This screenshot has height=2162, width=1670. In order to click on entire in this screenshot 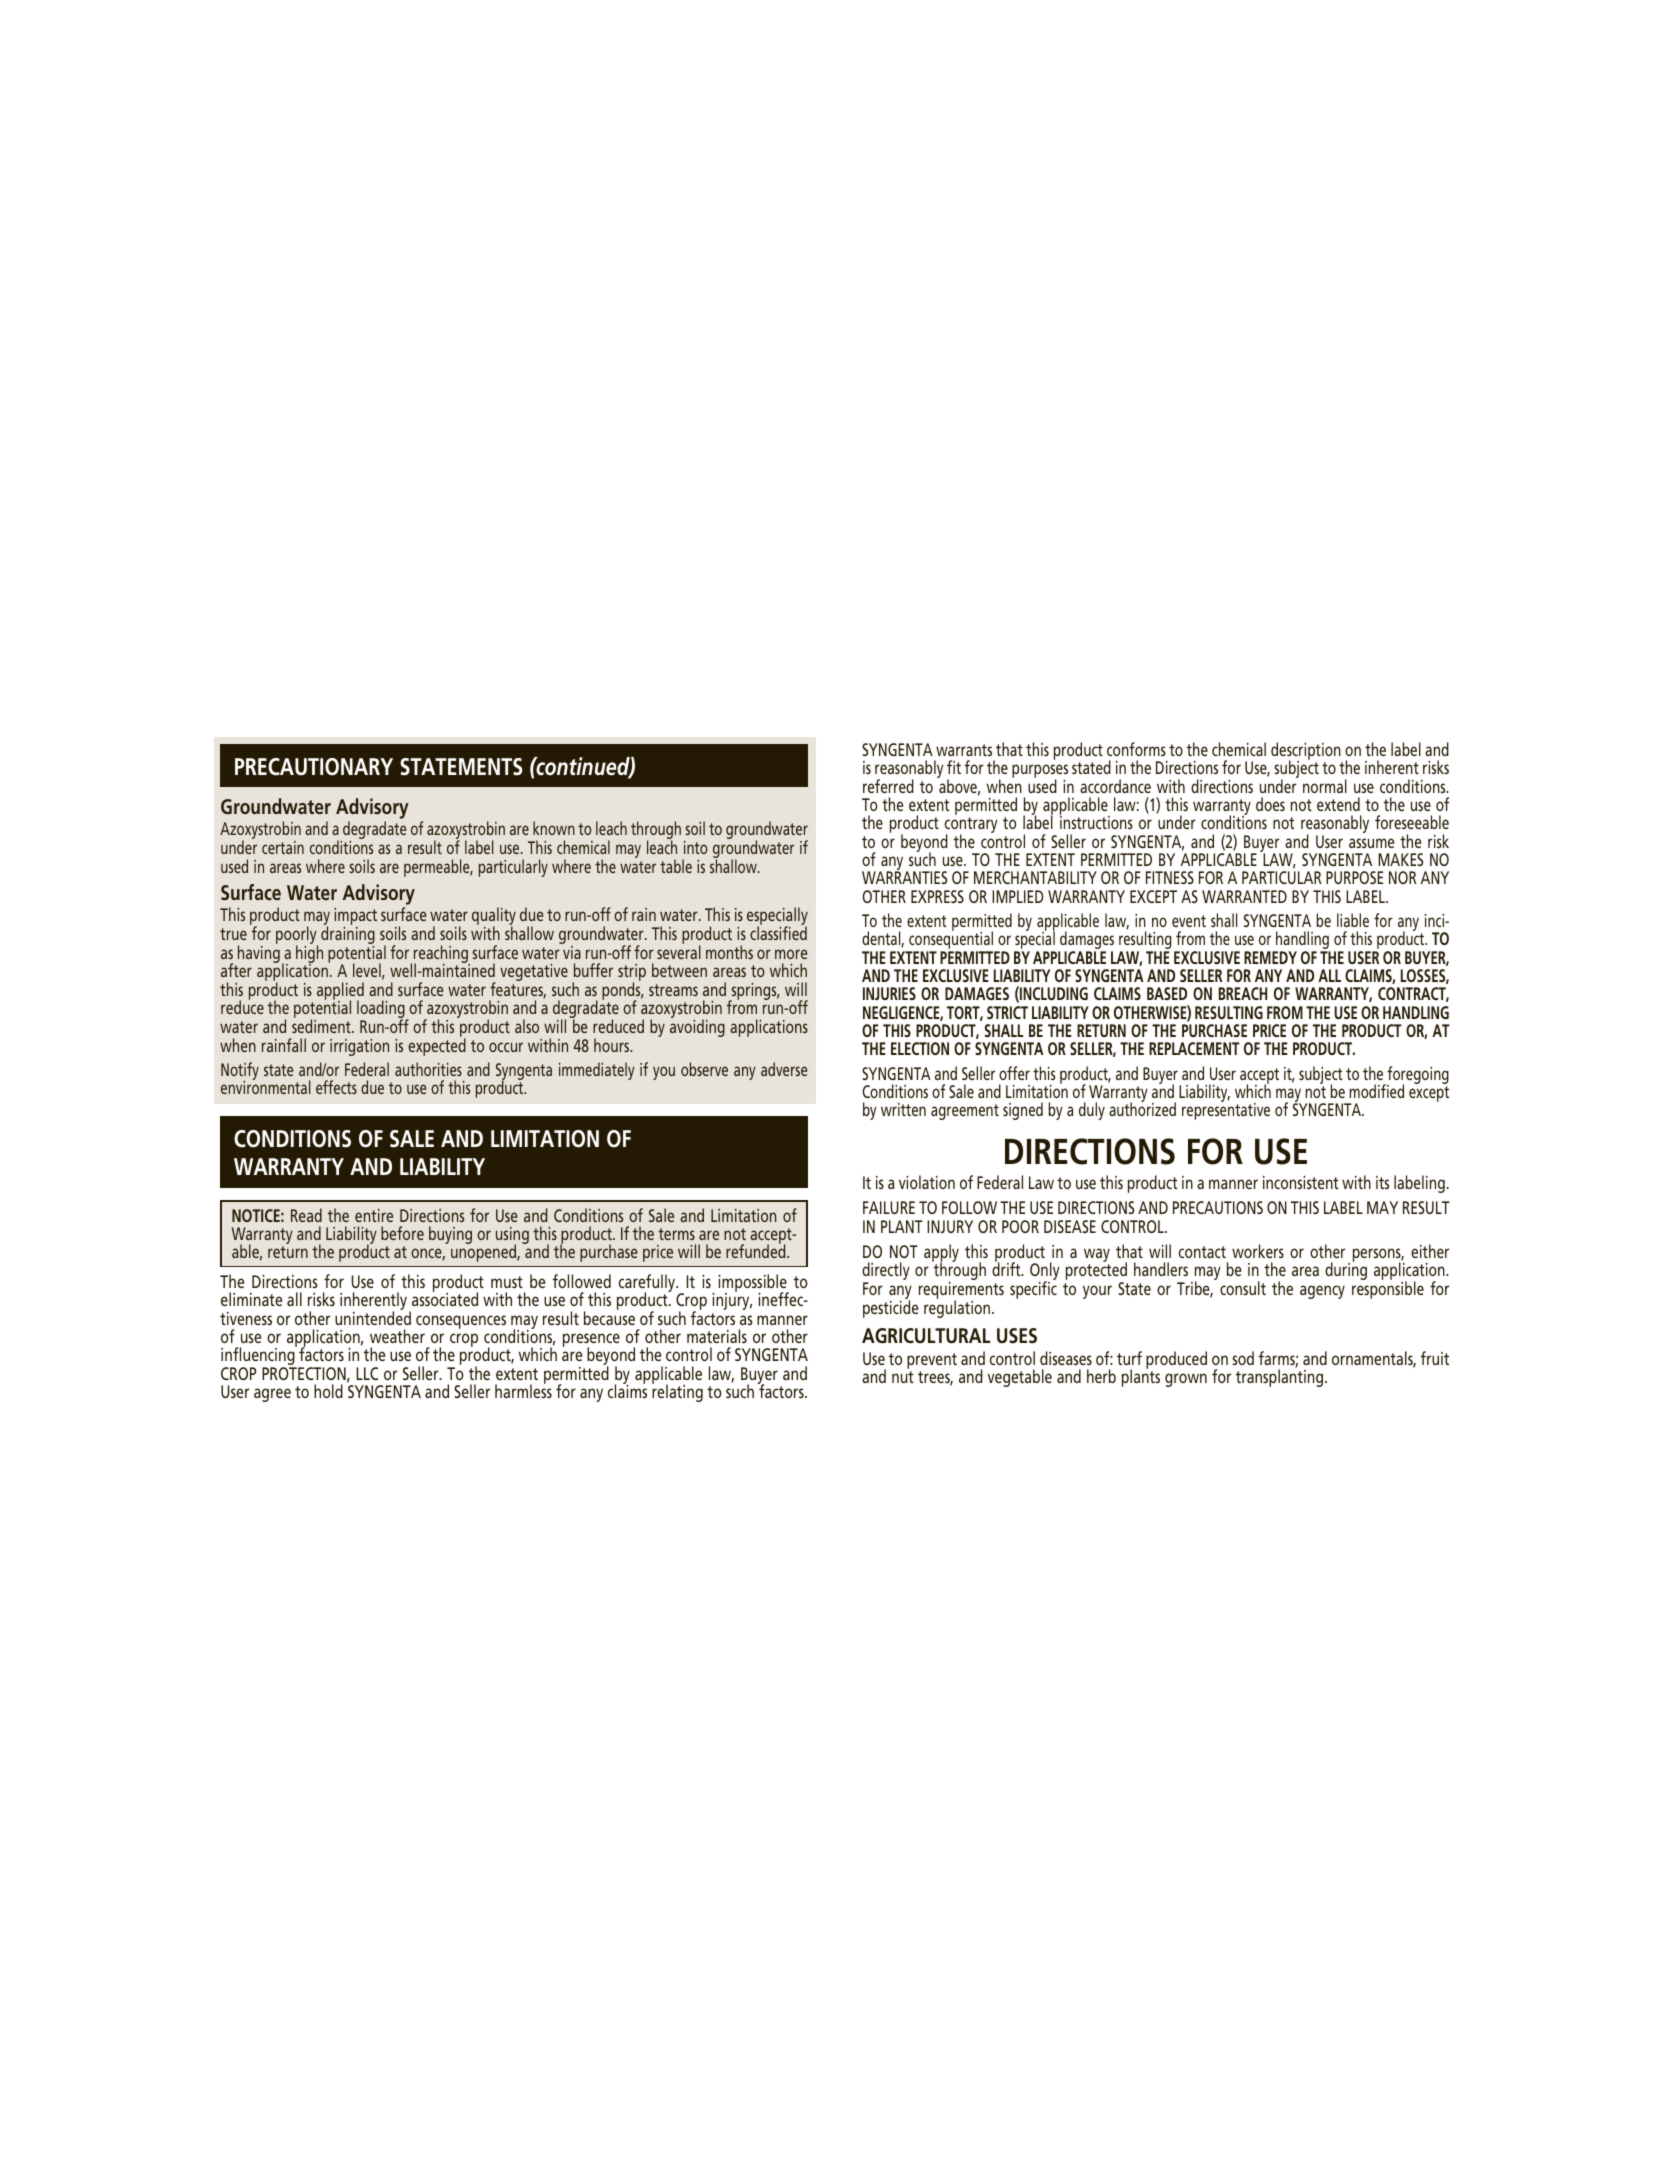, I will do `click(374, 1215)`.
